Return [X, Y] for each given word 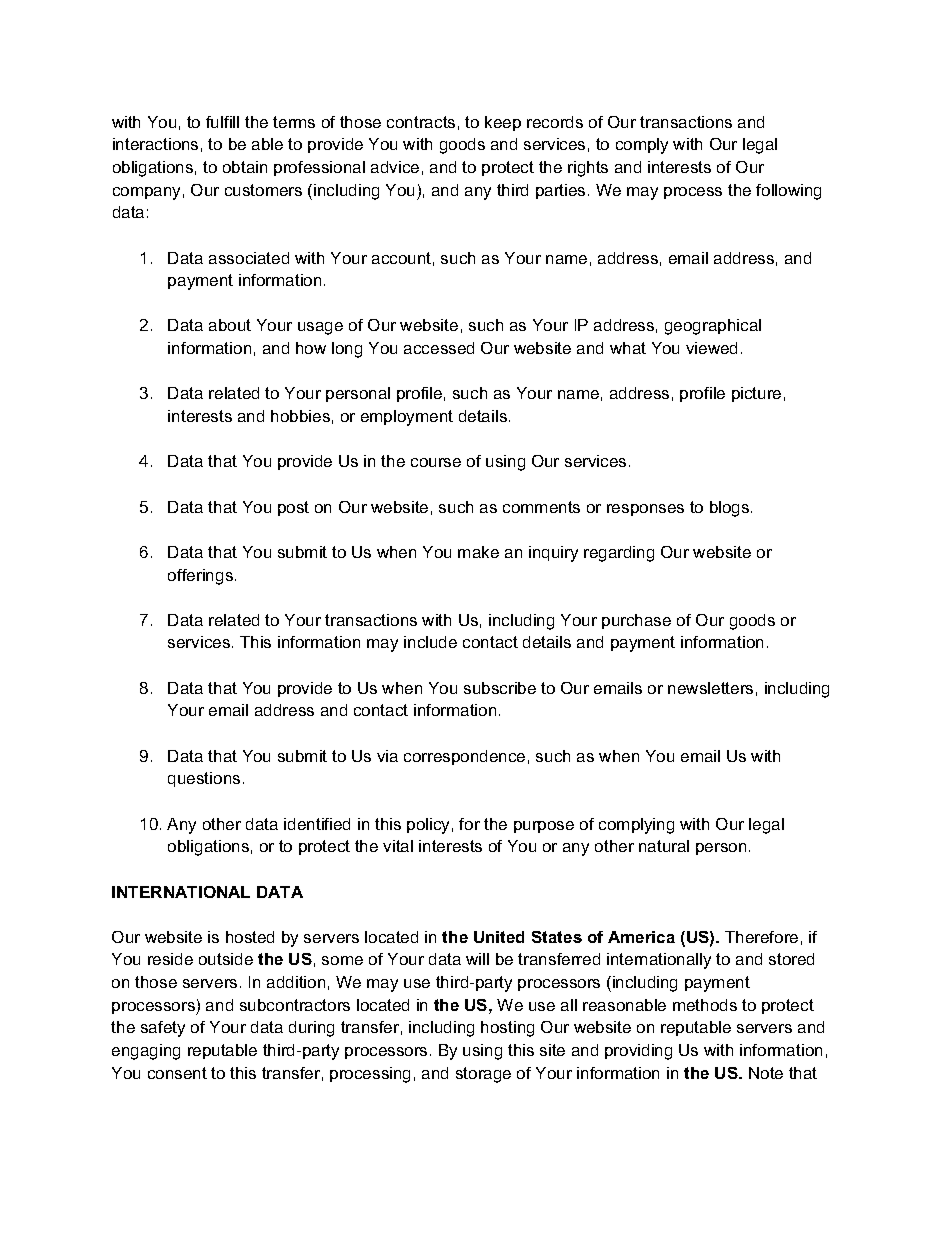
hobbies [300, 416]
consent [177, 1073]
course [436, 462]
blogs [731, 509]
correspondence [464, 757]
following [788, 192]
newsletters [710, 688]
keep [503, 123]
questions [204, 779]
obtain [245, 167]
